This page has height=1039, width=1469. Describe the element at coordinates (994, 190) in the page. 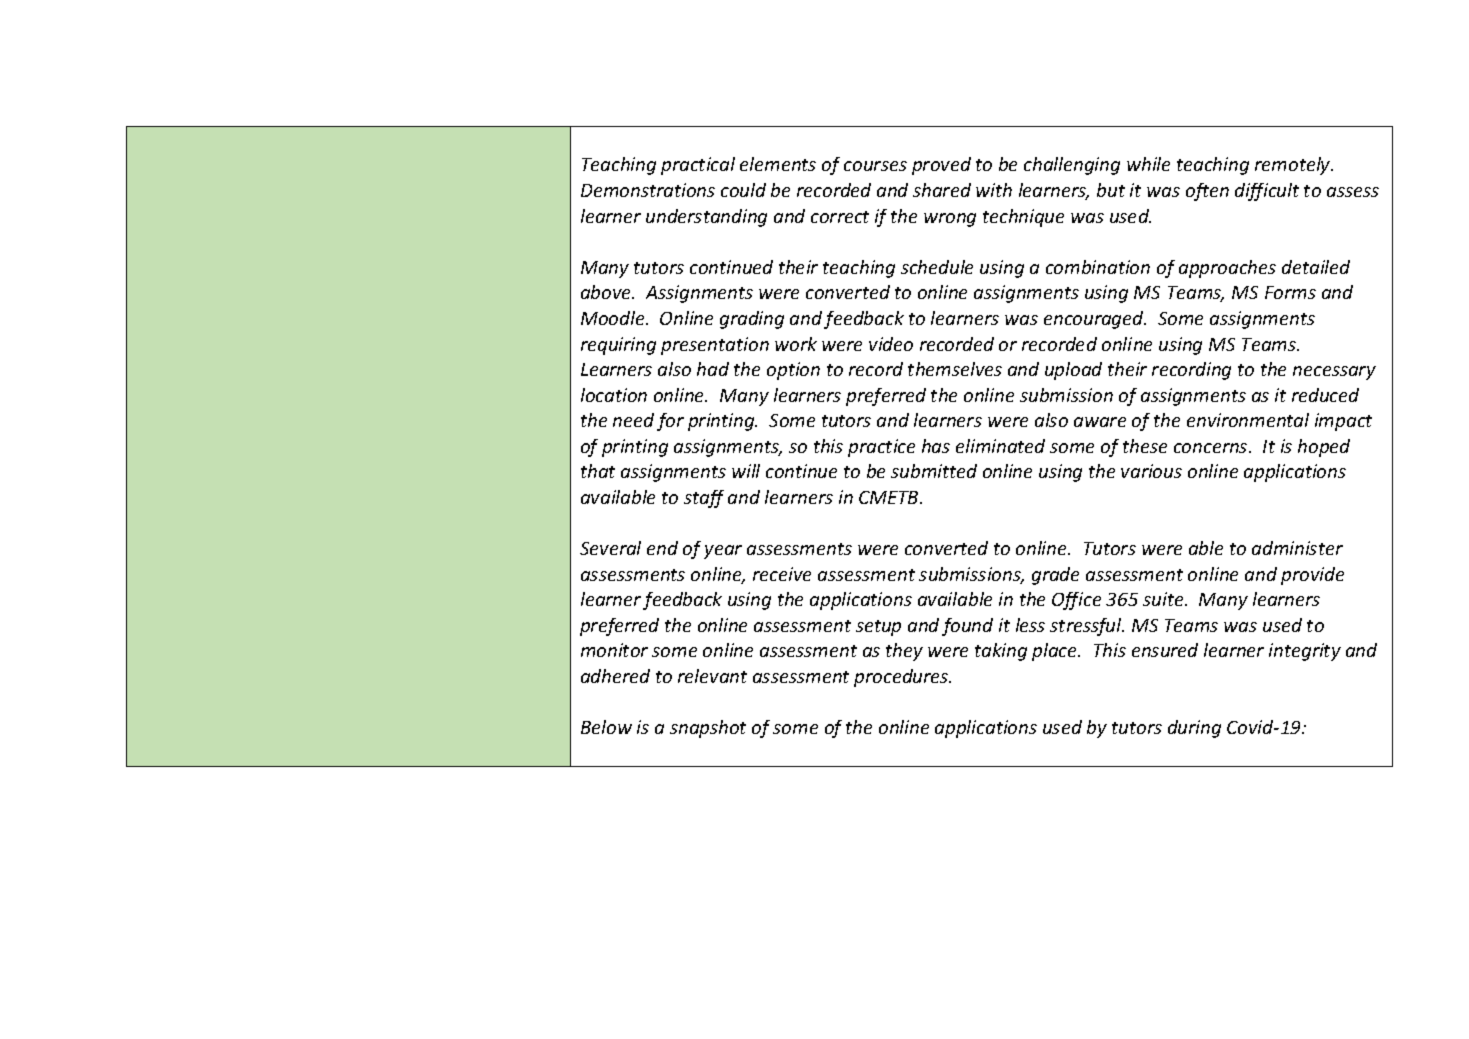

I see `with` at that location.
